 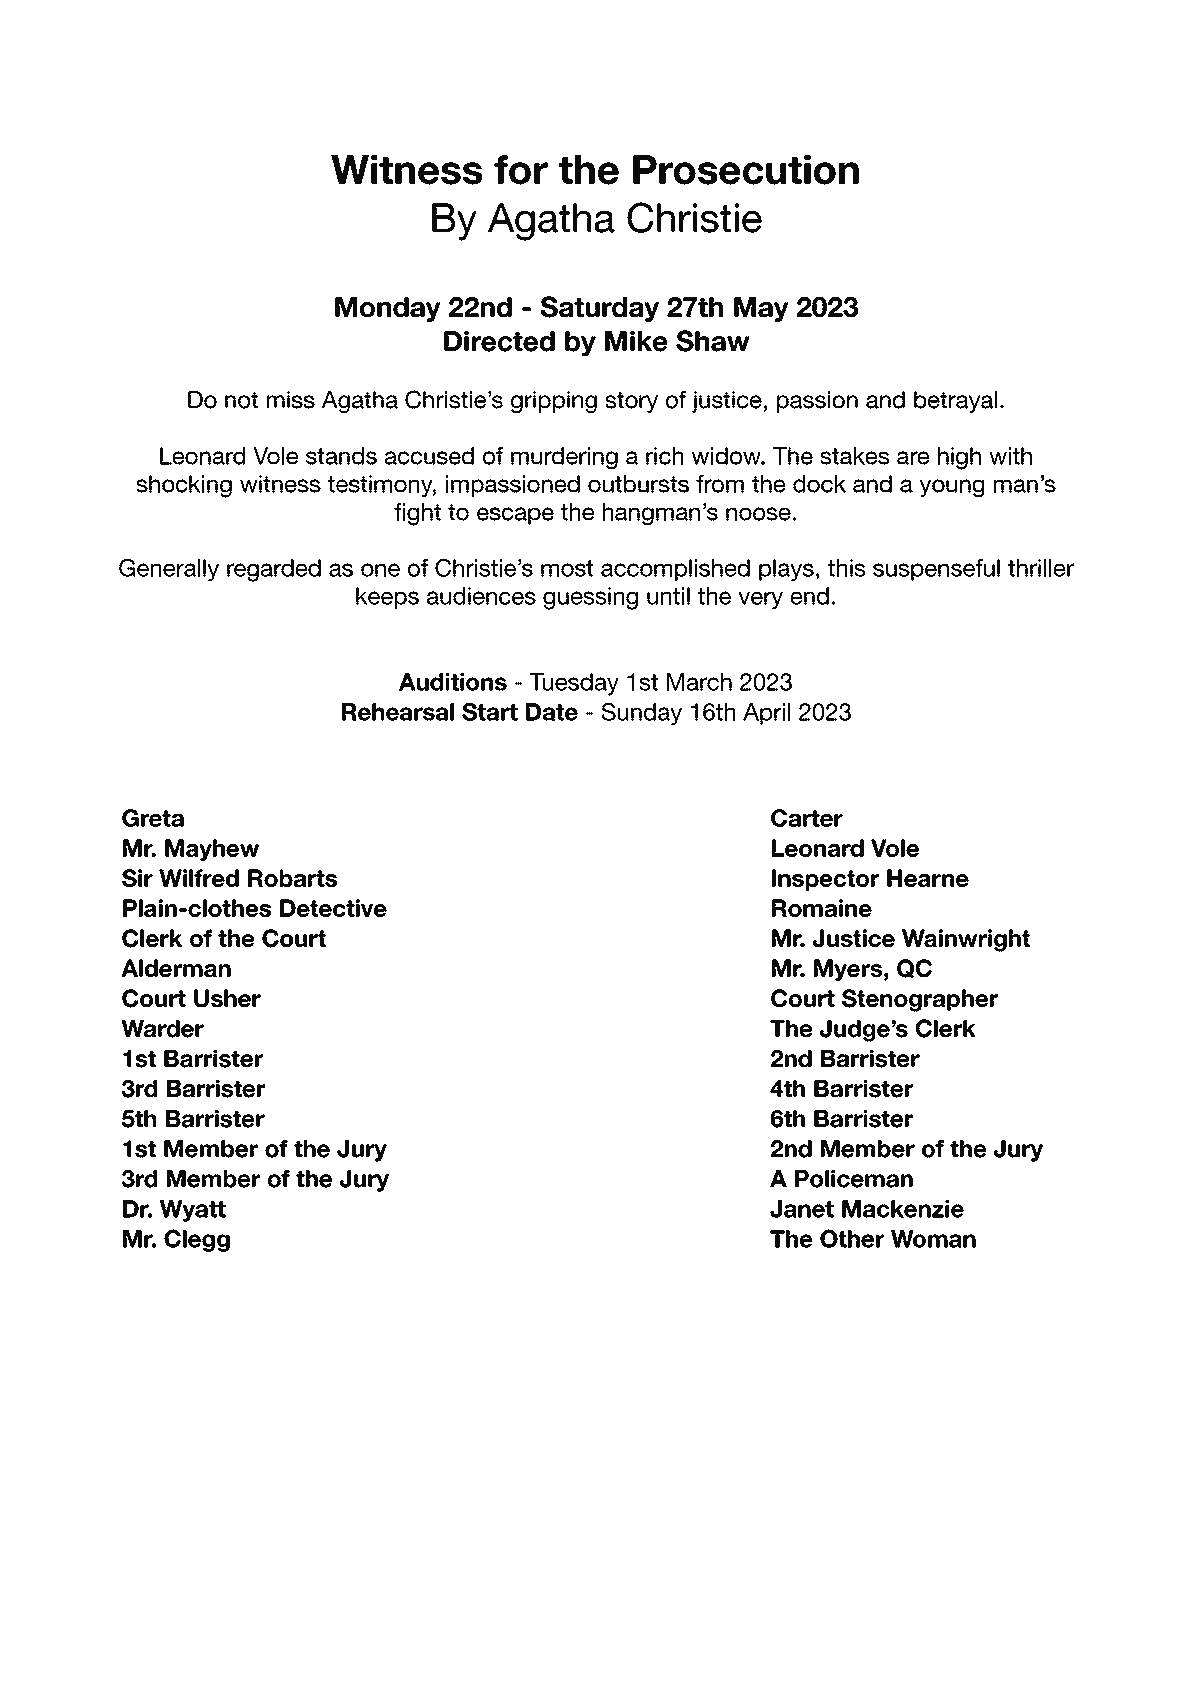 I want to click on are, so click(x=913, y=458).
